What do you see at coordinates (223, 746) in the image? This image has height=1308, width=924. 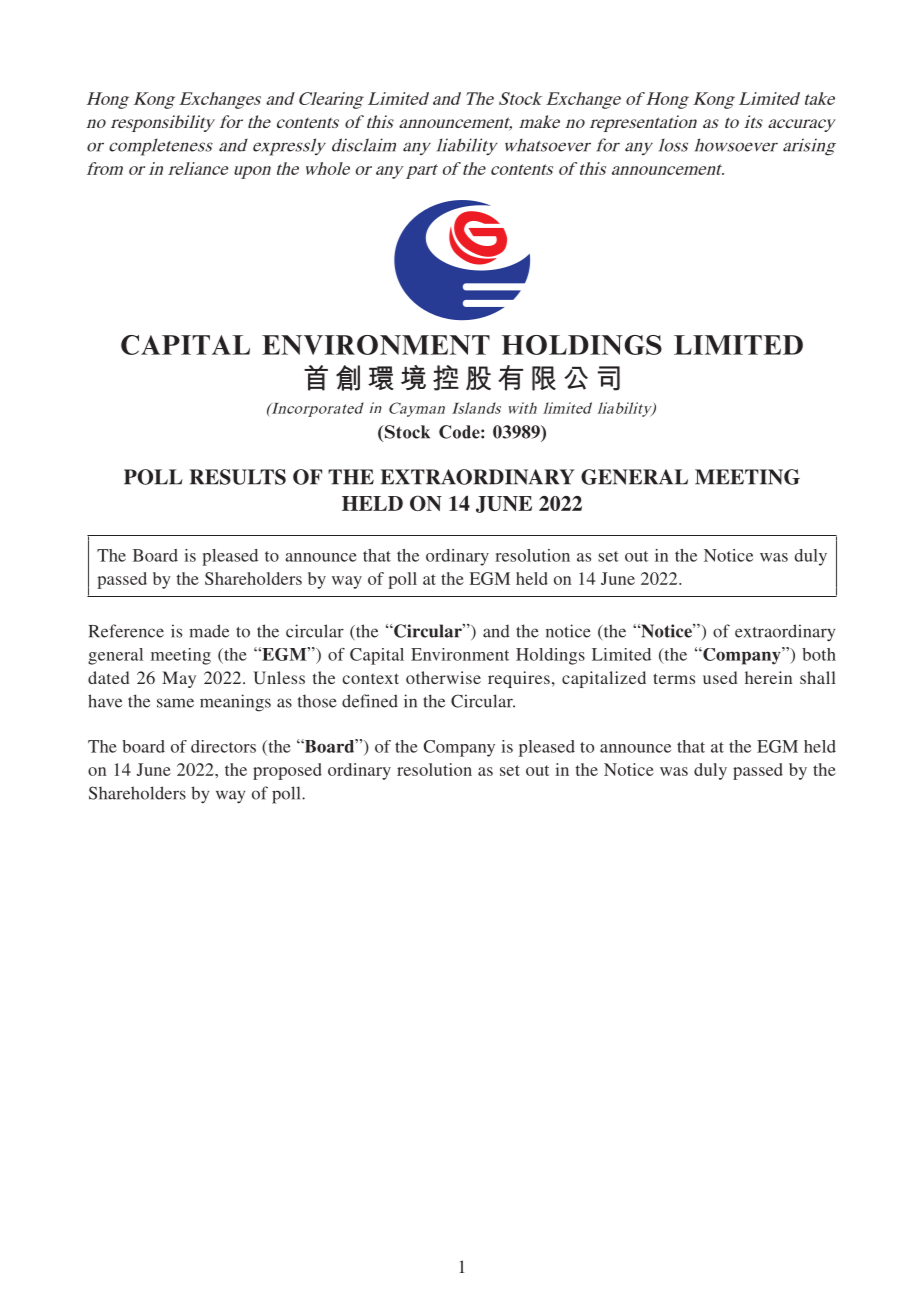 I see `directors` at bounding box center [223, 746].
